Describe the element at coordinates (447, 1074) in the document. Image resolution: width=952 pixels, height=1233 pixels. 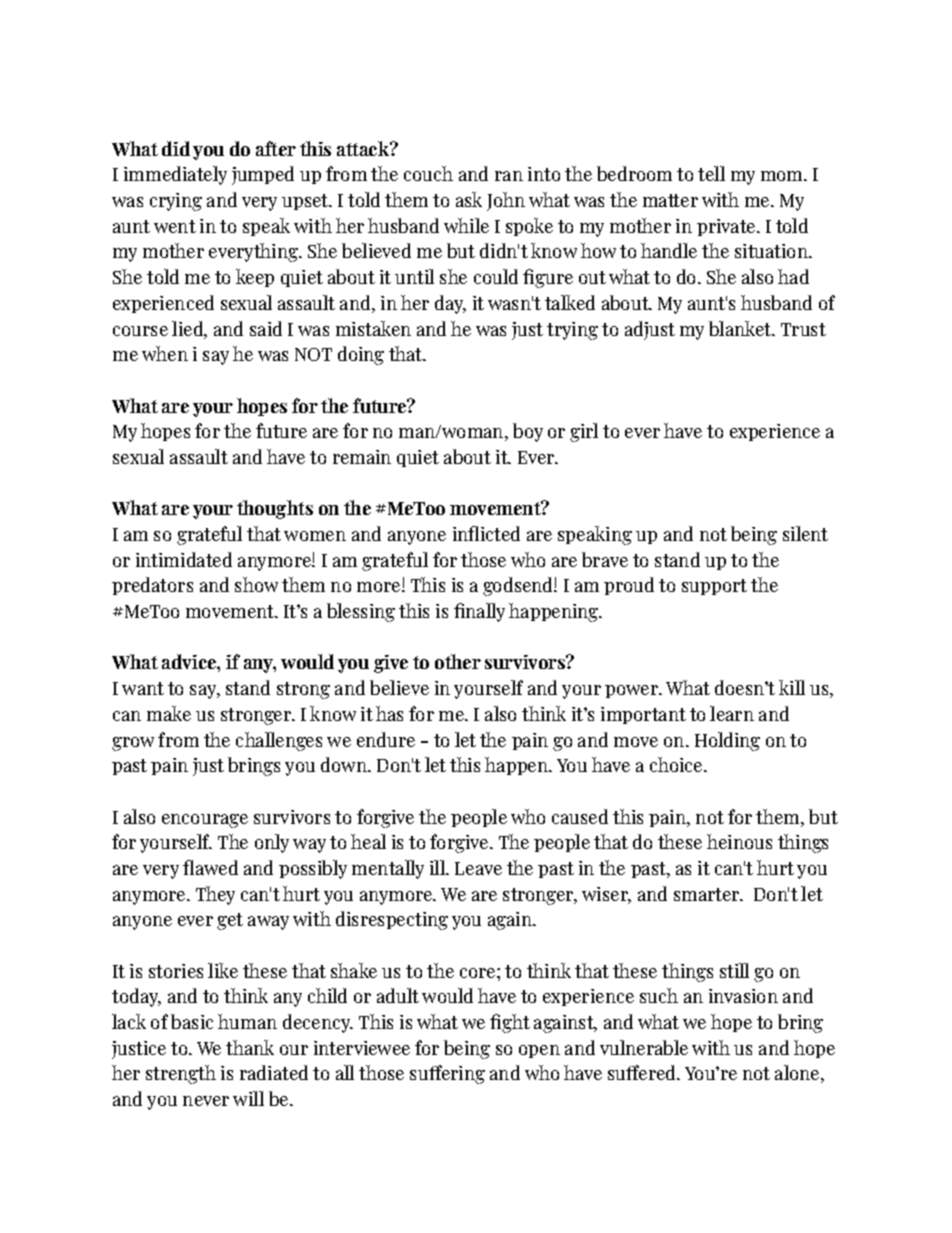
I see `suffering` at that location.
